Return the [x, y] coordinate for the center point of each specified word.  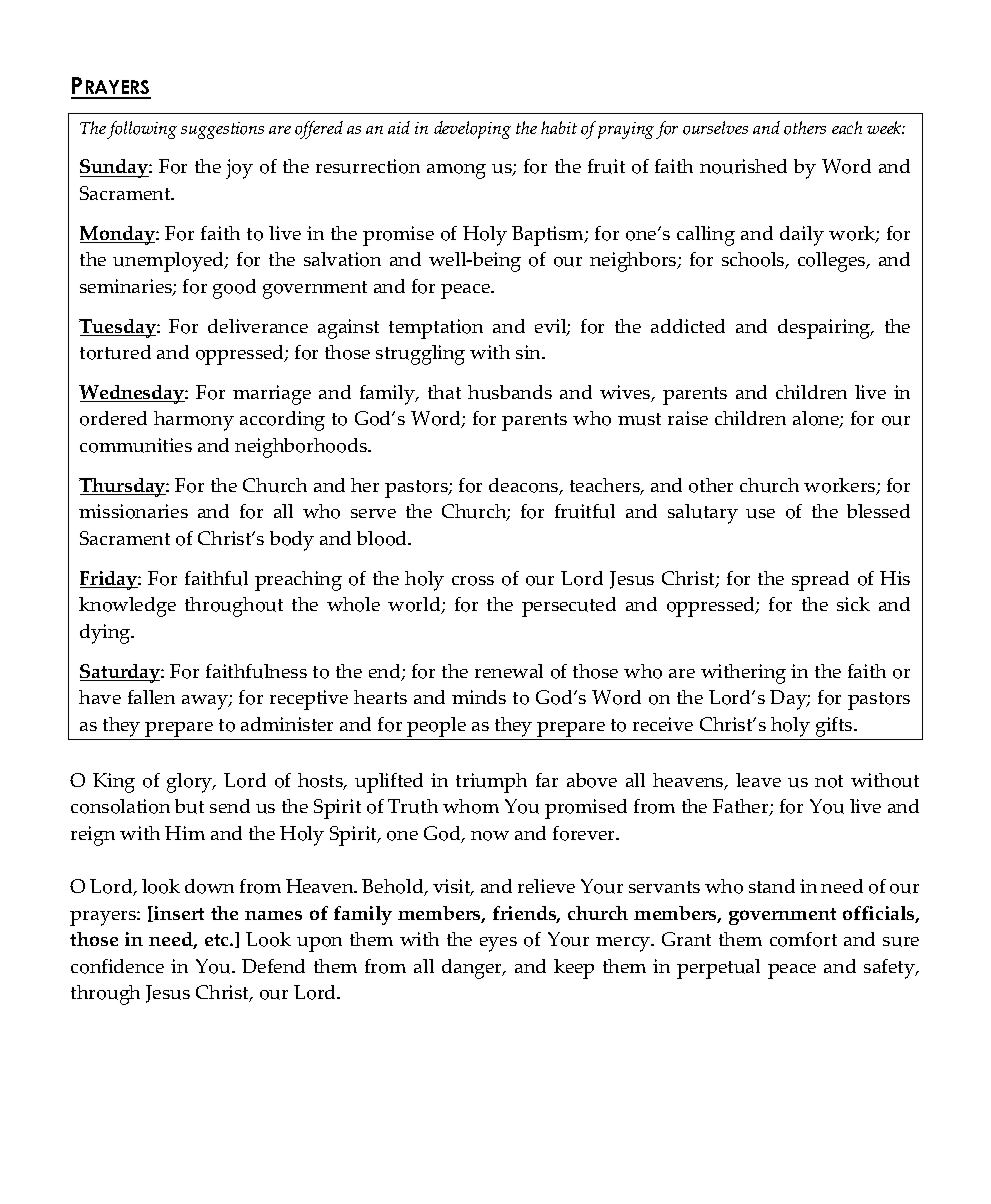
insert [178, 914]
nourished [743, 166]
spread [820, 581]
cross [473, 581]
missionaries [133, 511]
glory [191, 783]
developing [472, 130]
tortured [115, 352]
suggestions [222, 130]
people [436, 727]
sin [530, 352]
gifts [835, 727]
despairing [825, 329]
